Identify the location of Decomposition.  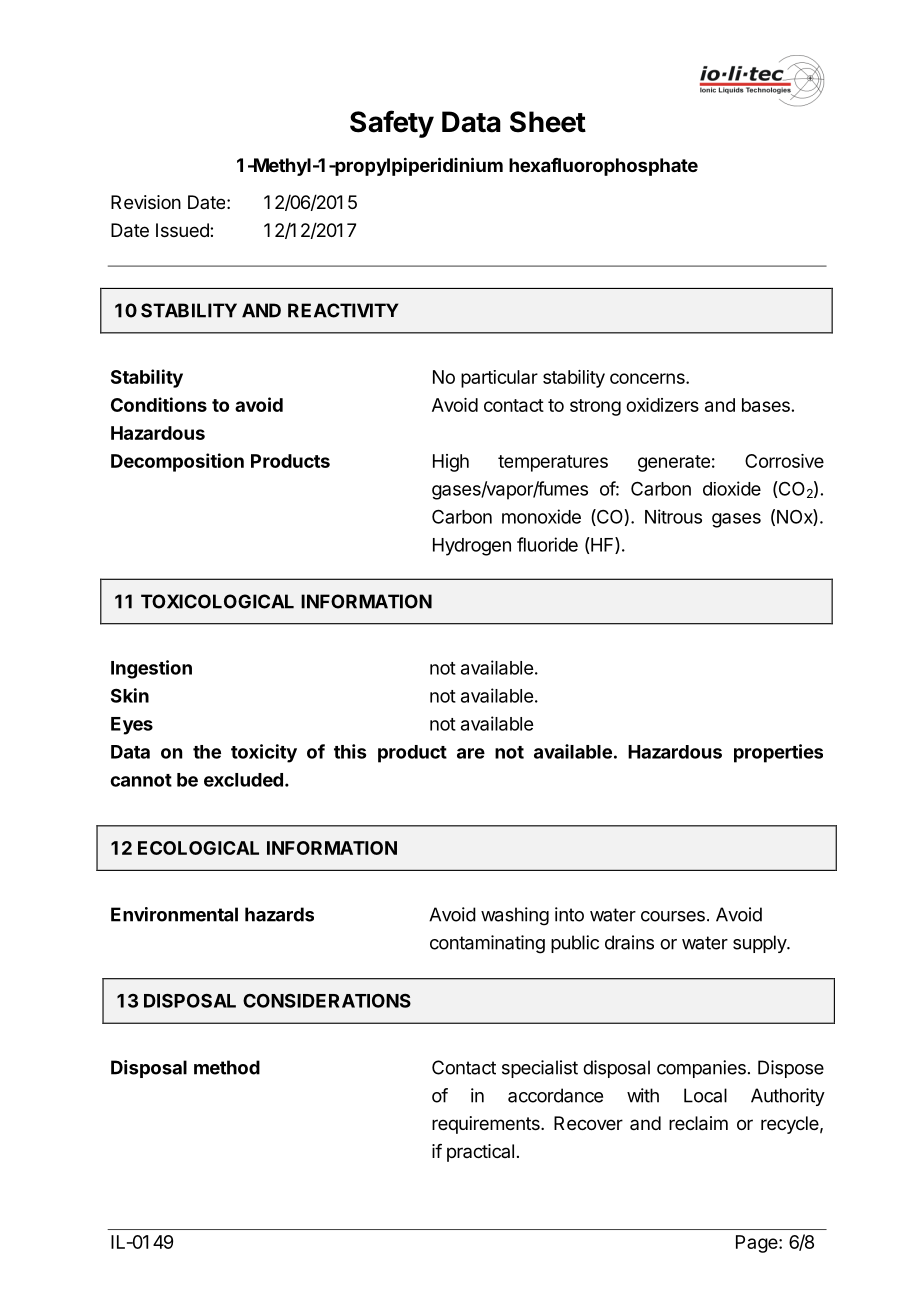
(177, 462).
